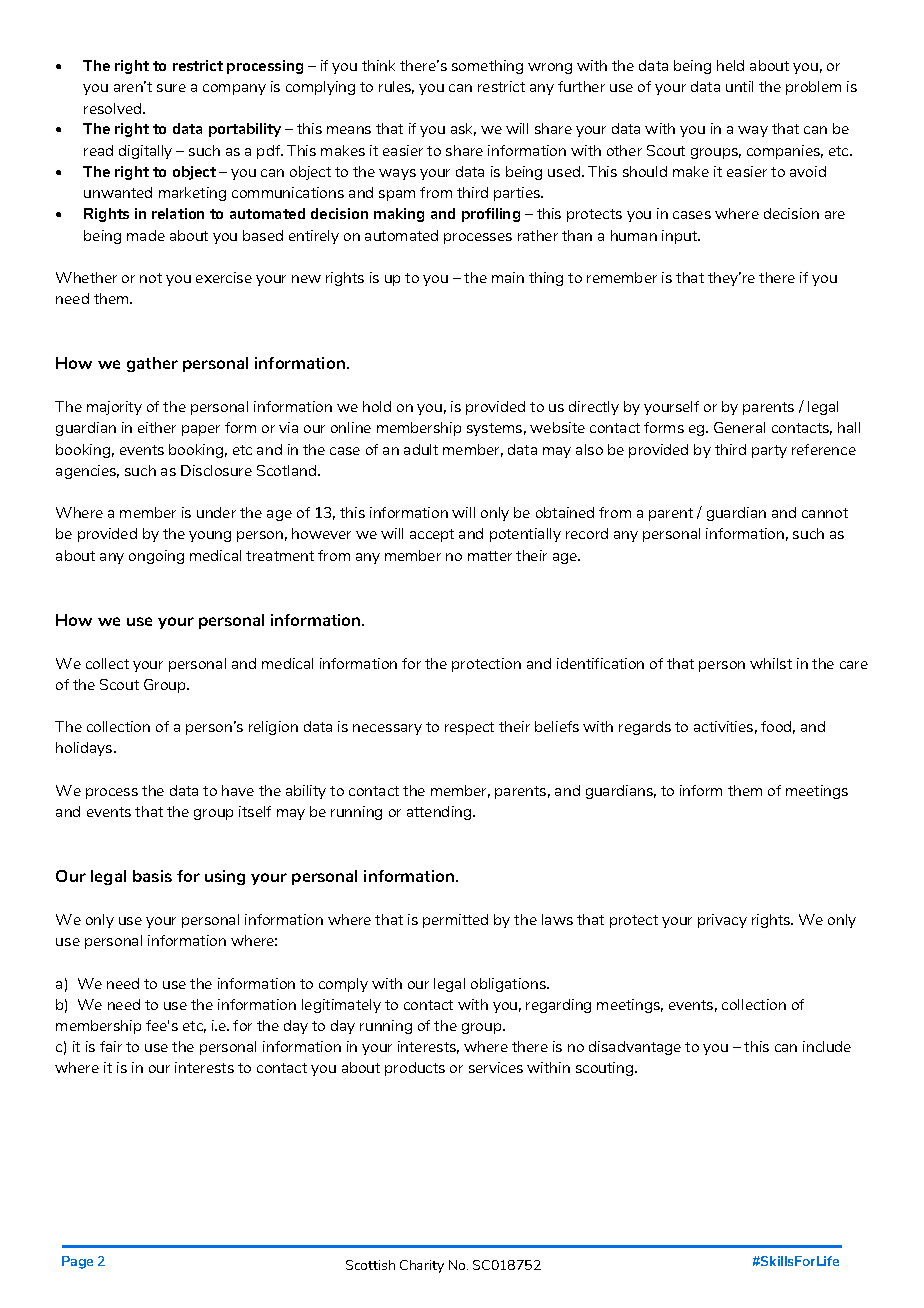 The height and width of the image is (1308, 924). I want to click on Page, so click(77, 1262).
